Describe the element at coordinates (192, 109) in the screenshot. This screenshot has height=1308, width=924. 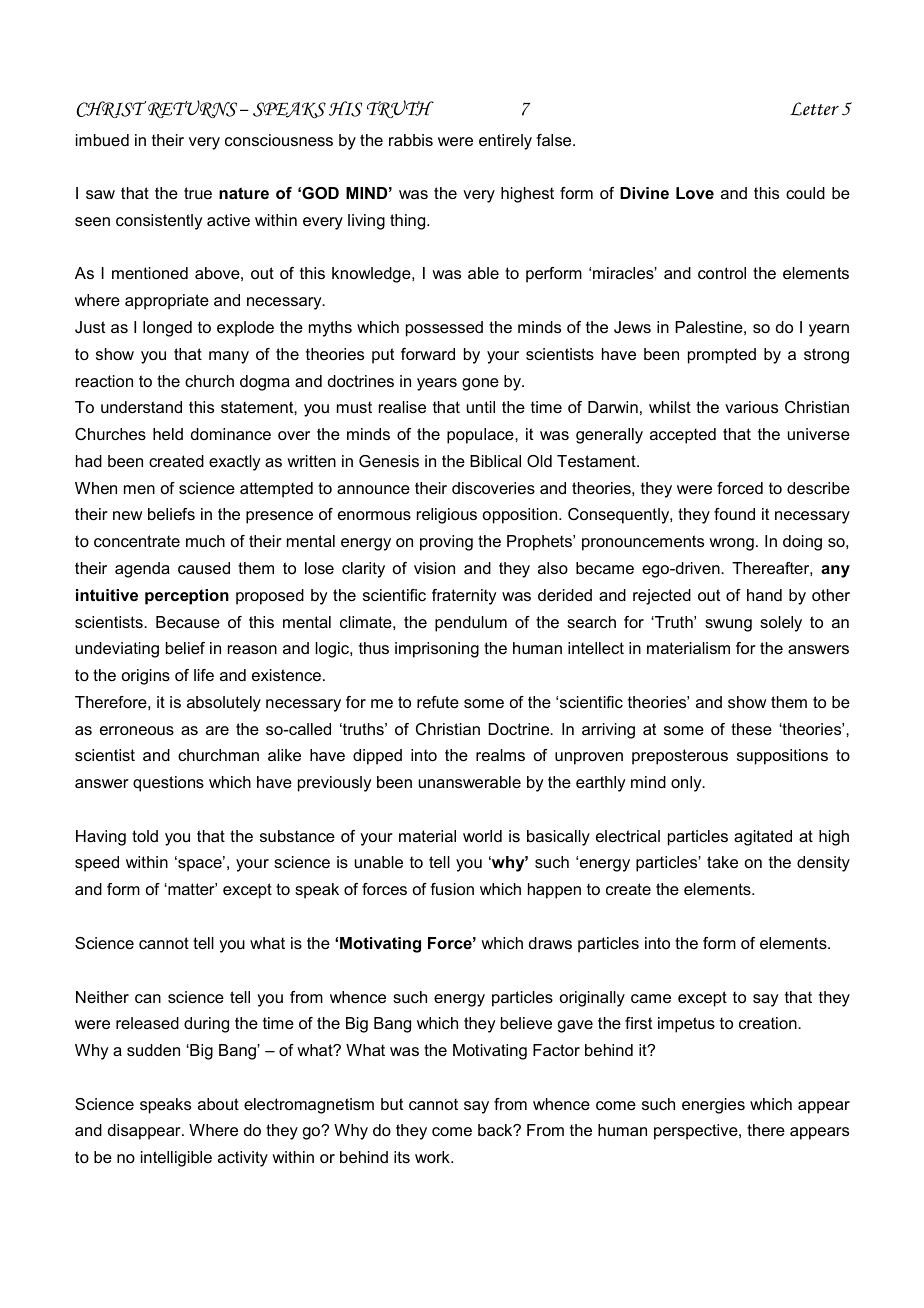
I see `RETURNS` at that location.
